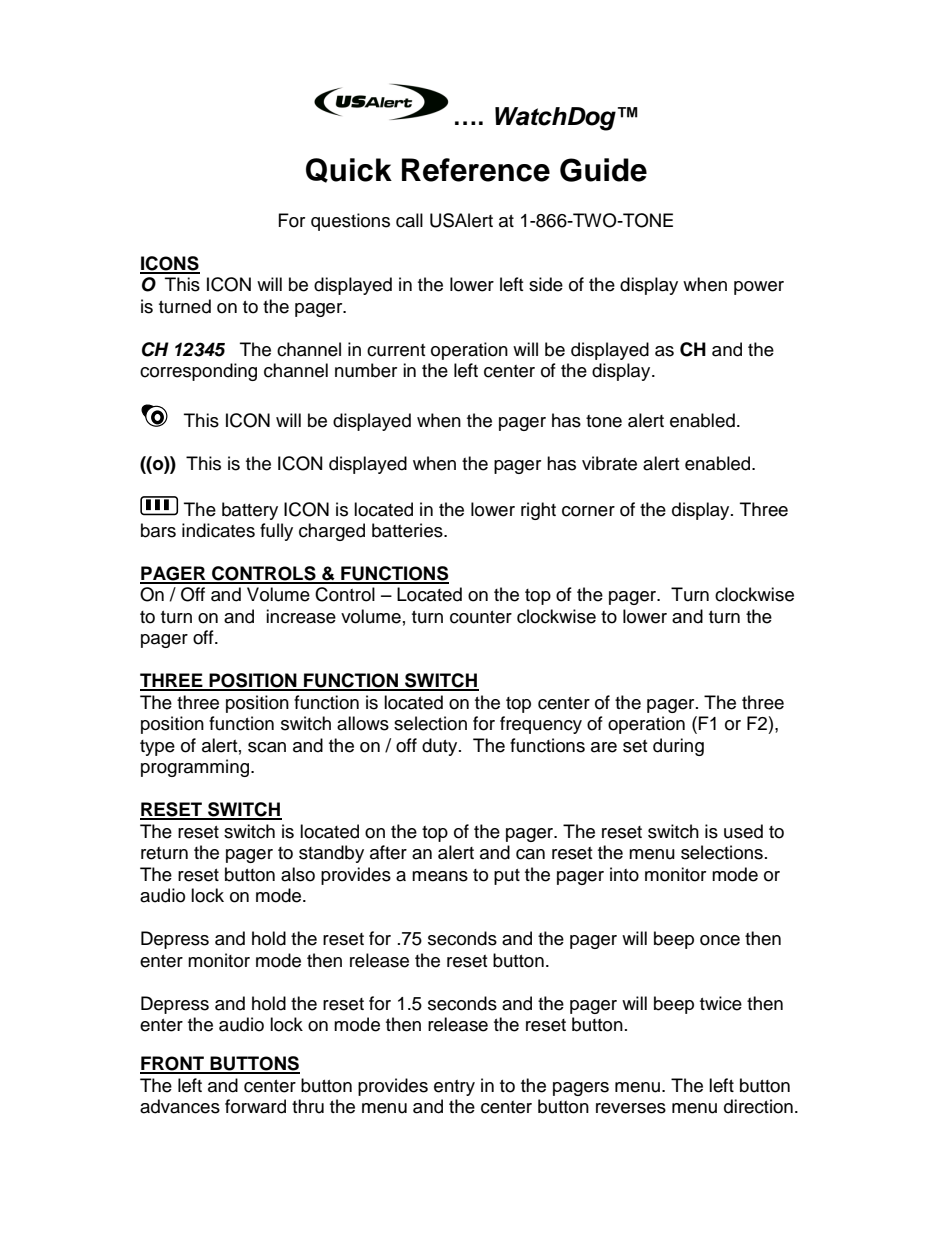 This screenshot has width=952, height=1233. What do you see at coordinates (476, 170) in the screenshot?
I see `Reference` at bounding box center [476, 170].
